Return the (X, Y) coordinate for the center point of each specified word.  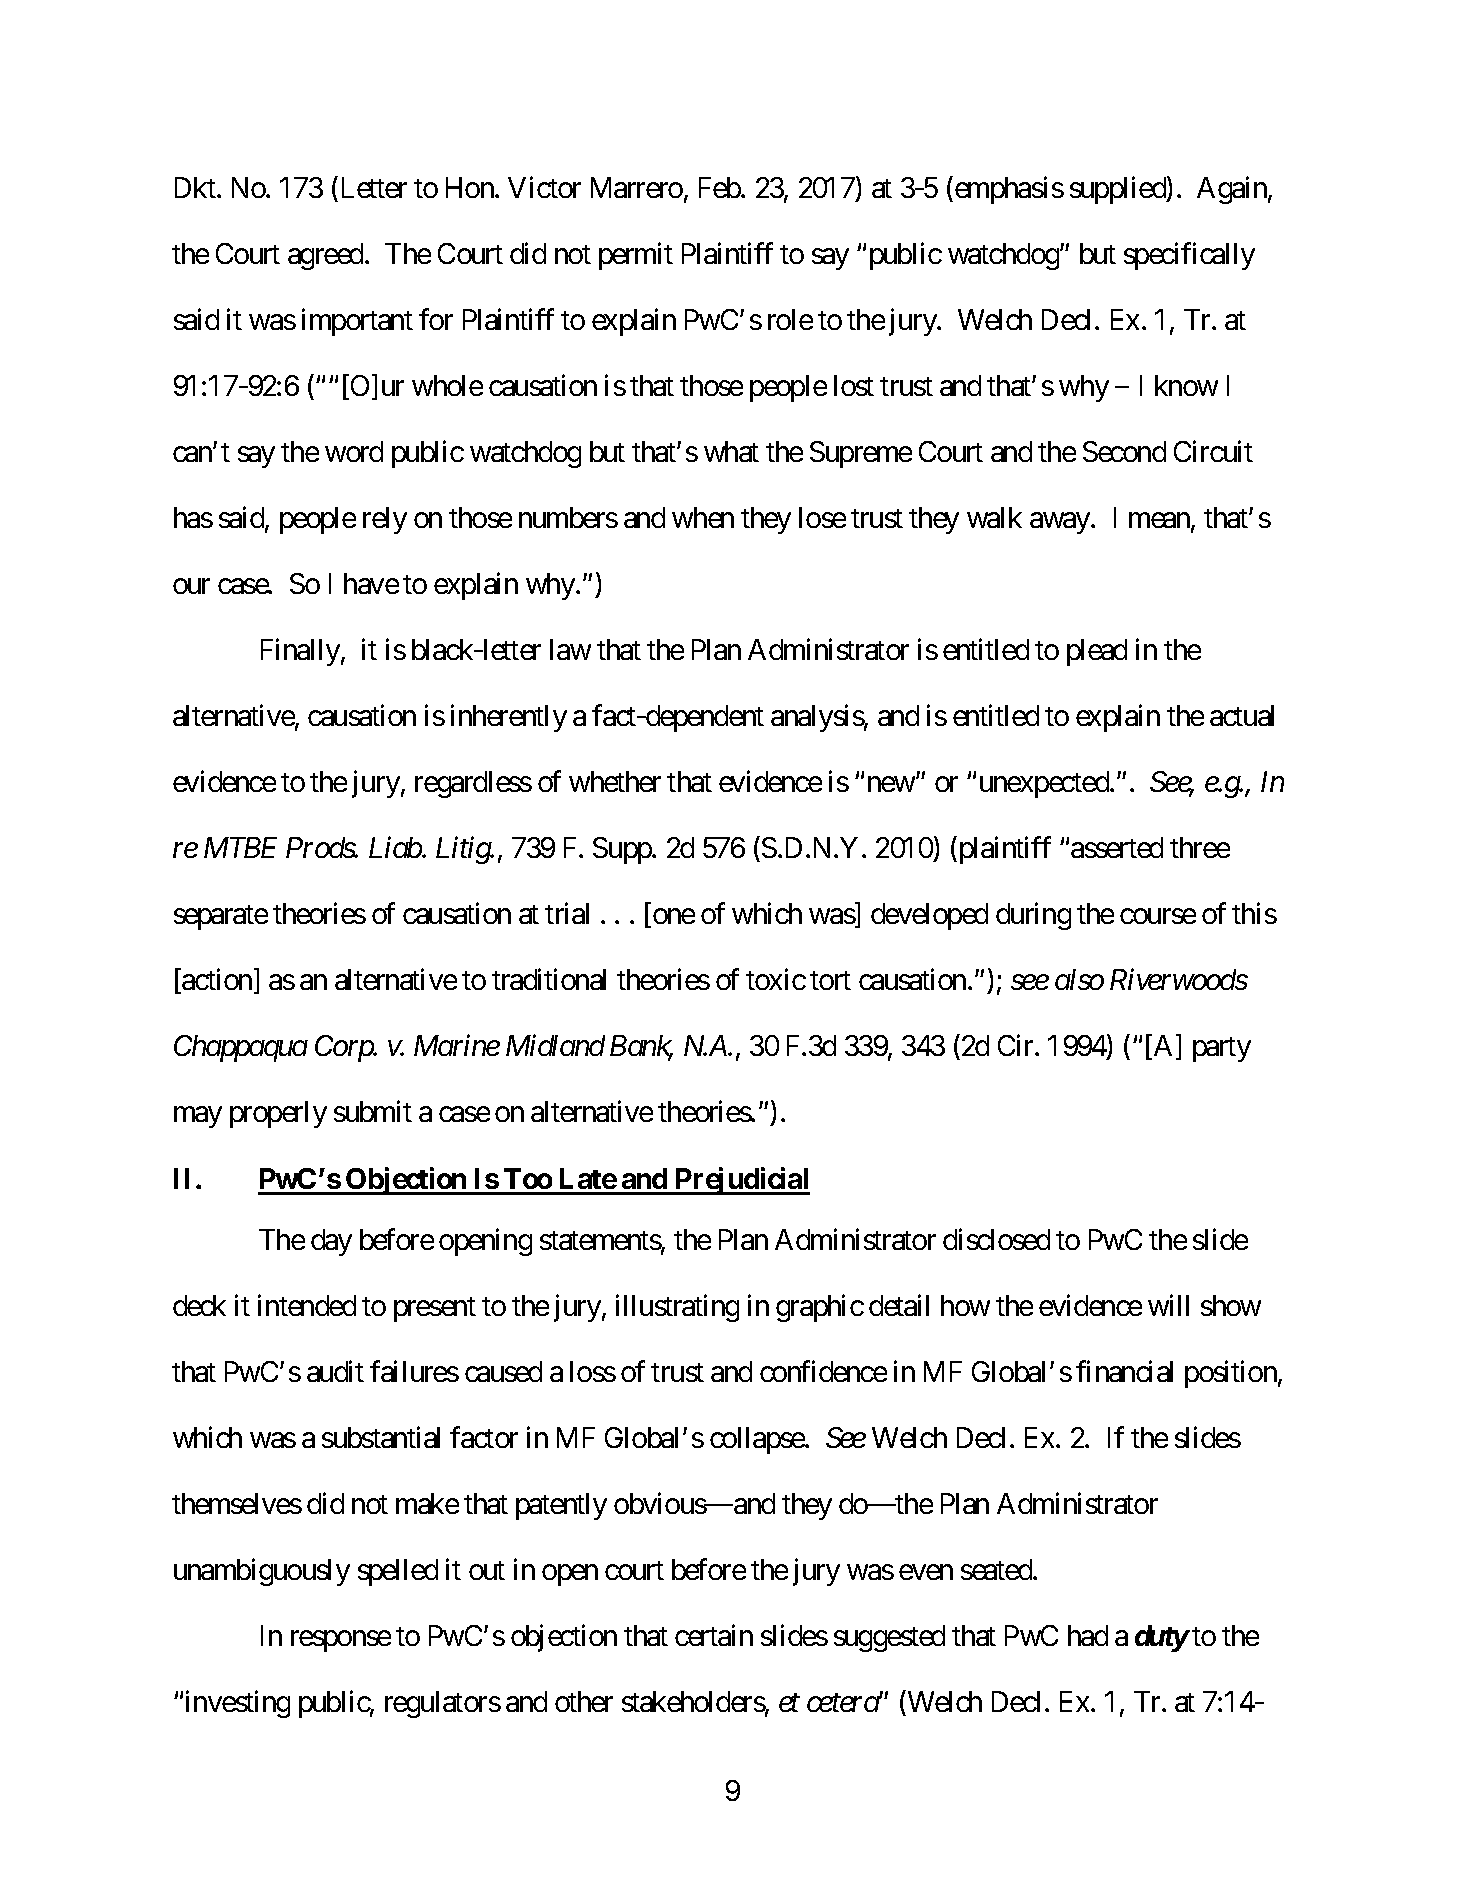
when (703, 517)
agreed (325, 256)
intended (307, 1305)
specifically (1189, 256)
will (1168, 1305)
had (1088, 1635)
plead (1097, 652)
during (1033, 916)
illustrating (677, 1308)
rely (385, 520)
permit (636, 256)
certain (714, 1635)
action (217, 979)
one (674, 916)
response (341, 1641)
